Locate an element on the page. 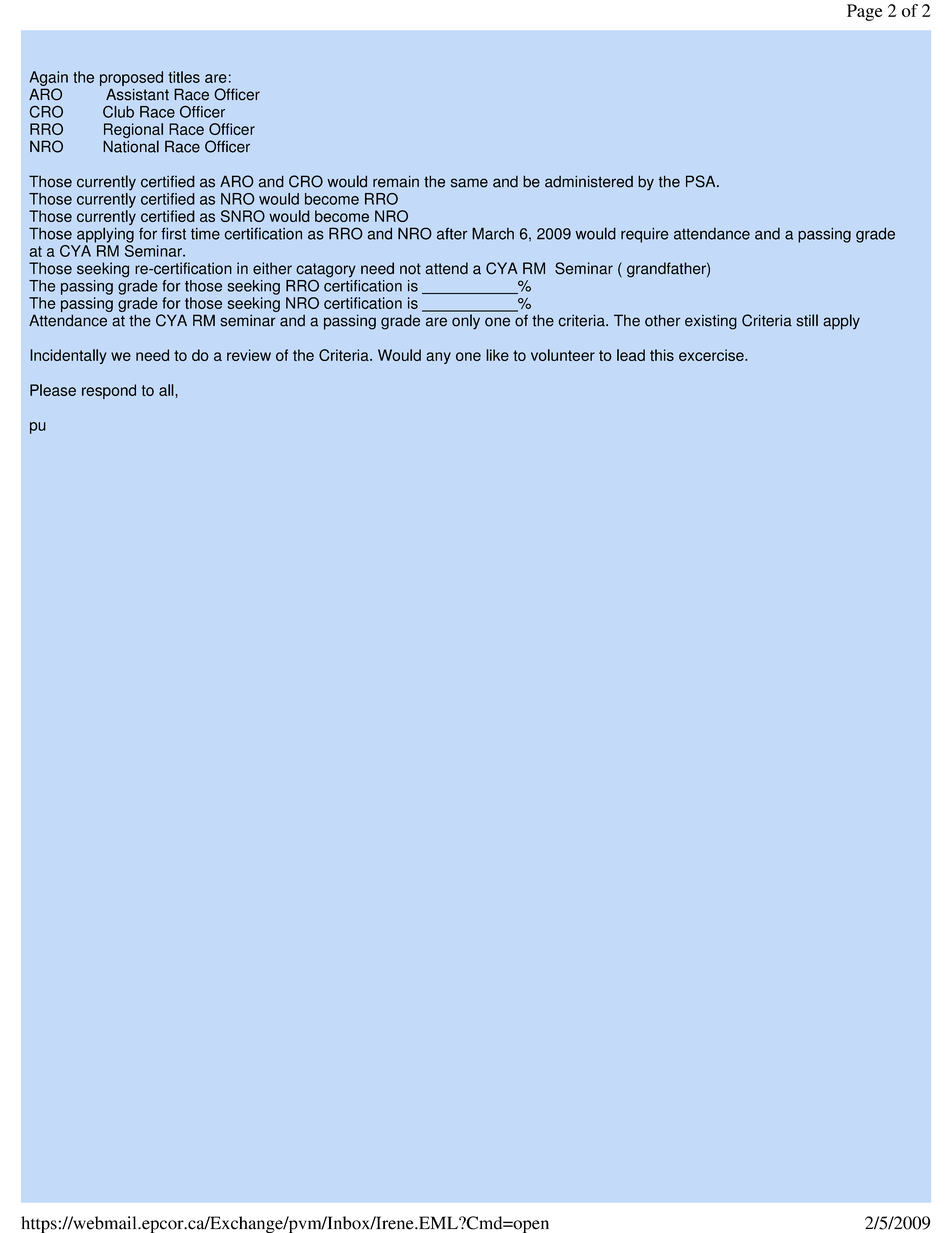  proposed is located at coordinates (131, 78).
